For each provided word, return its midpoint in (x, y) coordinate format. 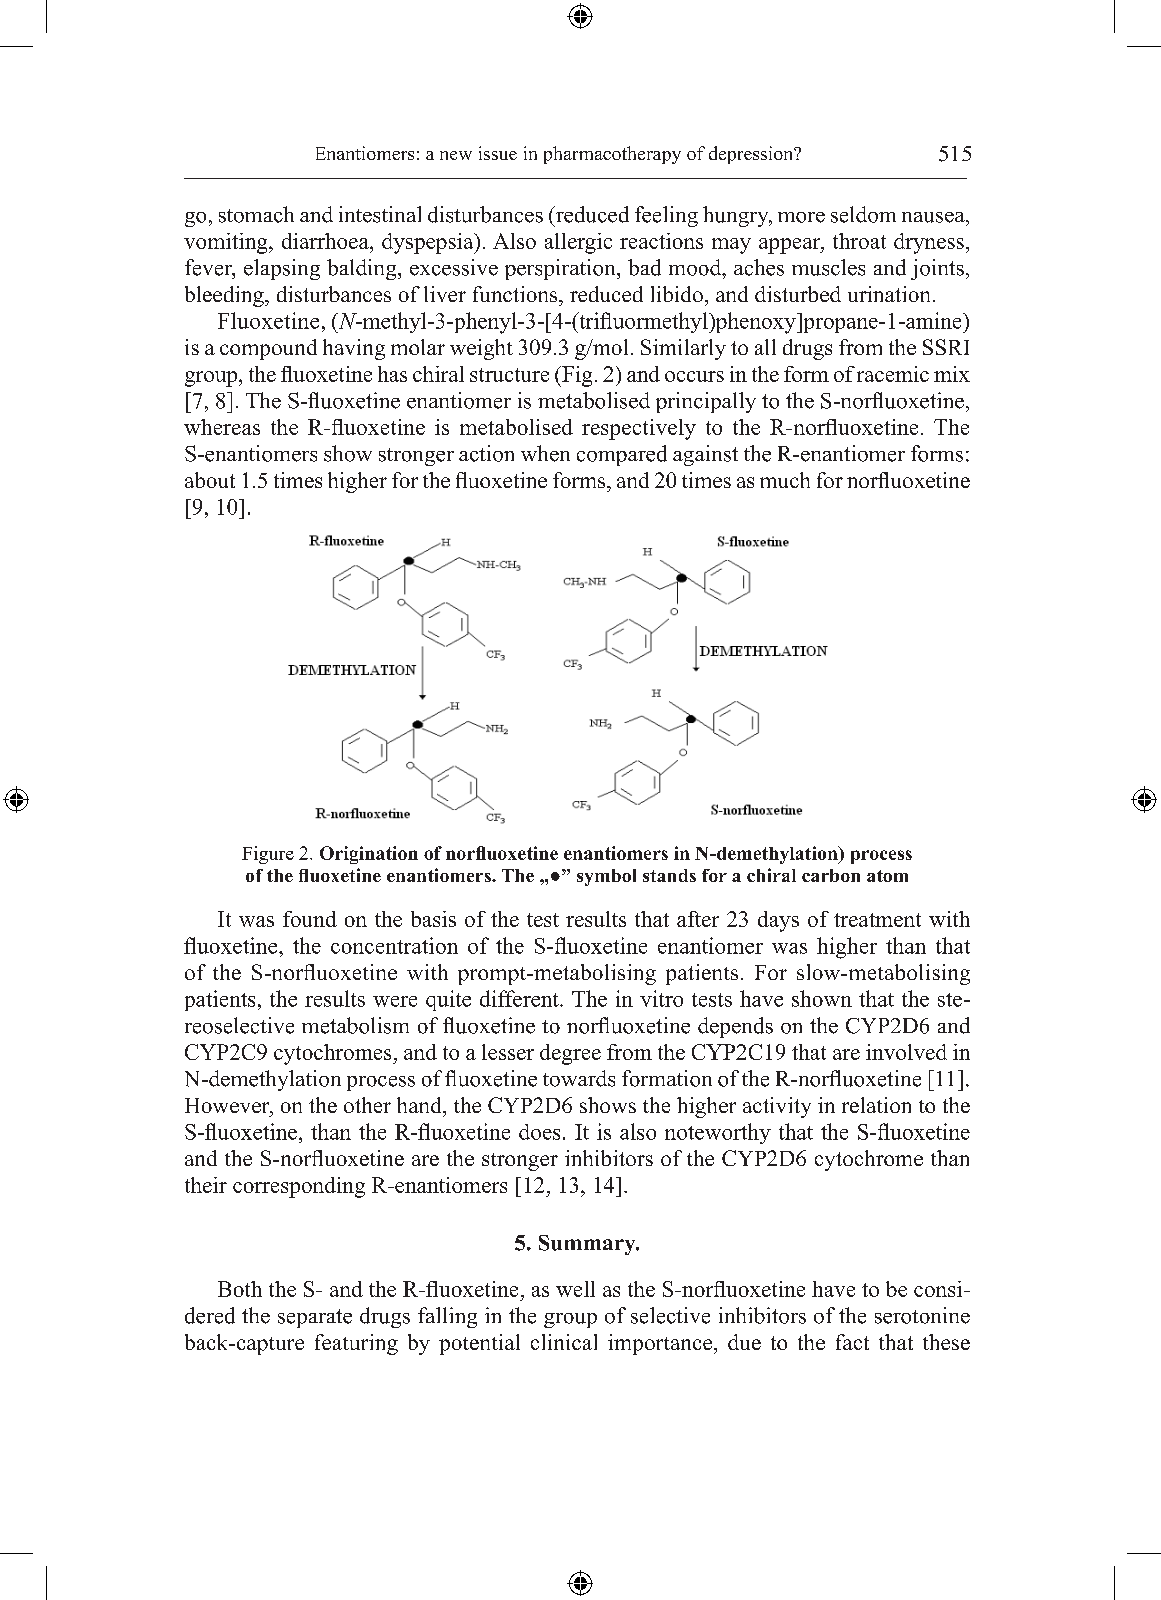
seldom (863, 214)
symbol (606, 877)
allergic (578, 243)
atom (887, 876)
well (575, 1289)
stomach (256, 214)
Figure (268, 855)
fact (852, 1342)
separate (315, 1318)
